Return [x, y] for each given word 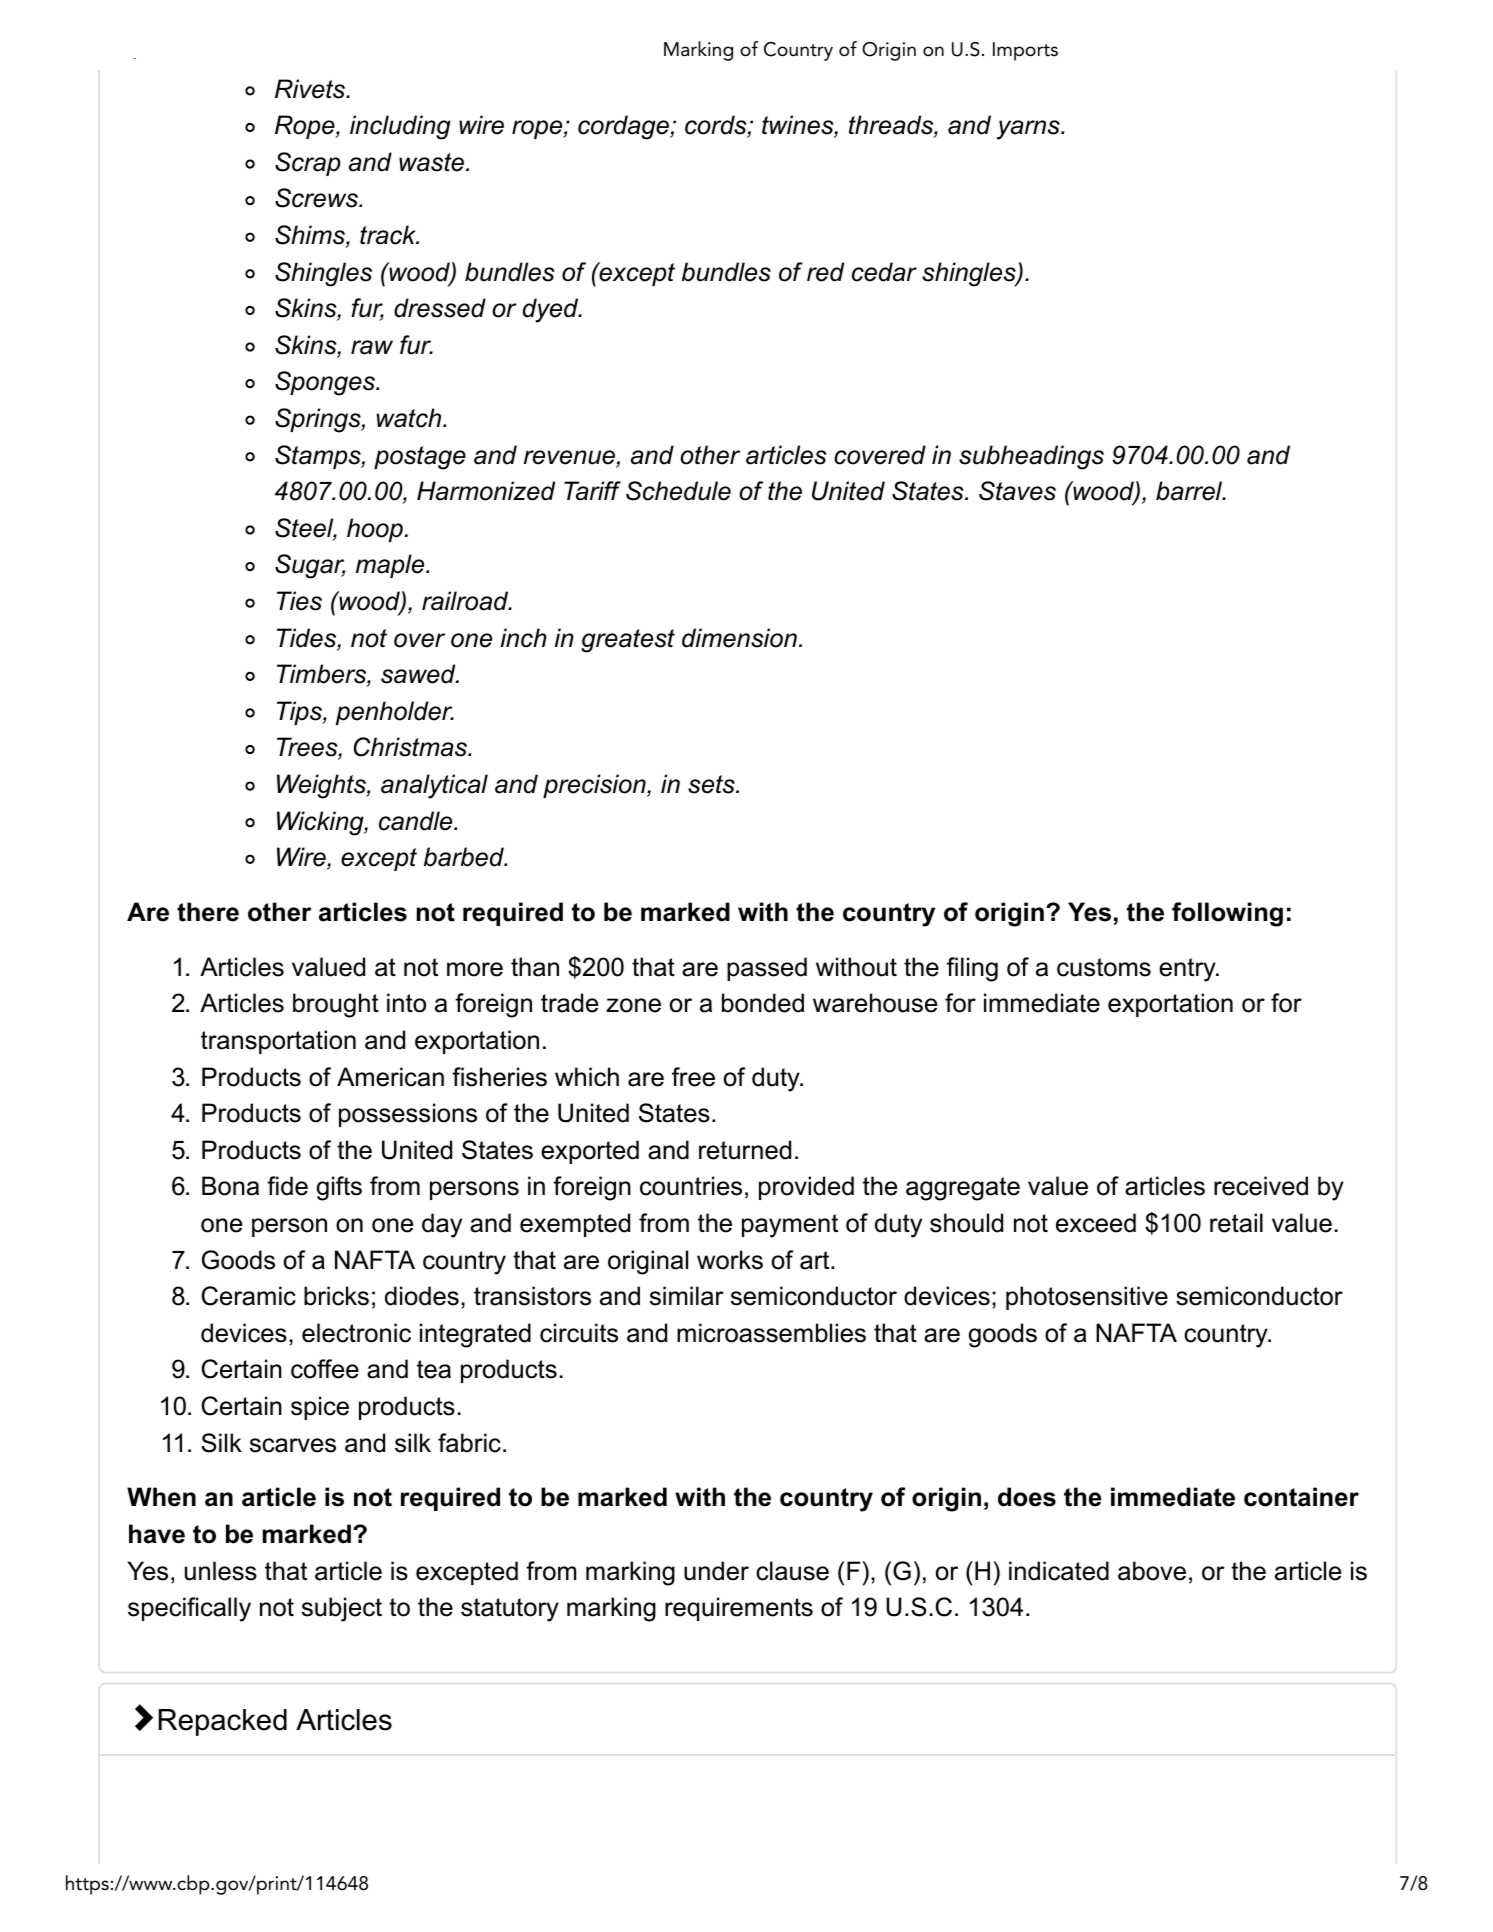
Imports [1025, 51]
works [730, 1260]
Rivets [311, 89]
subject [342, 1609]
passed [767, 969]
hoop [375, 530]
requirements [739, 1609]
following [1227, 914]
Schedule [678, 491]
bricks [336, 1296]
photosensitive [1087, 1298]
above [1152, 1571]
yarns [1029, 130]
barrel [1190, 491]
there [208, 912]
